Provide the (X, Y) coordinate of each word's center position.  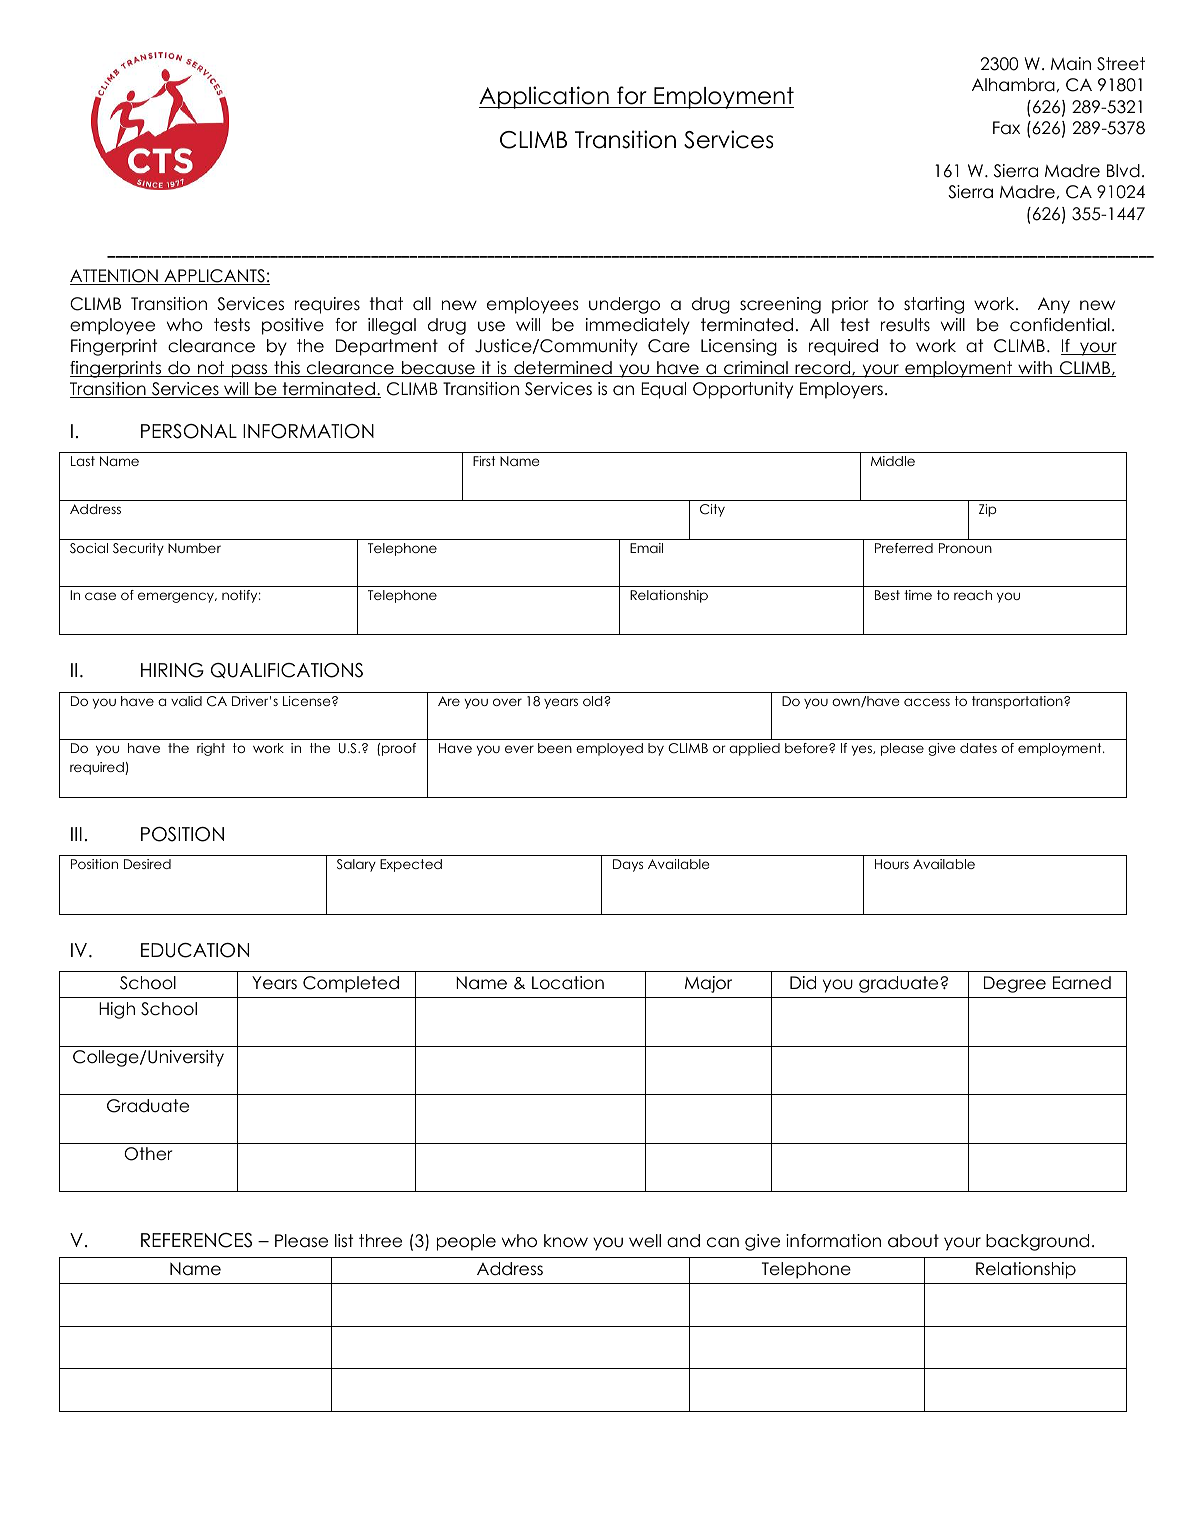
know (566, 1241)
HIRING (172, 670)
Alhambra (1013, 85)
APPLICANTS (214, 277)
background (1037, 1242)
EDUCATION (195, 950)
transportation (1018, 702)
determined (563, 369)
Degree (1015, 984)
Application (545, 97)
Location (568, 983)
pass (250, 371)
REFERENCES (196, 1240)
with (1035, 369)
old (594, 701)
